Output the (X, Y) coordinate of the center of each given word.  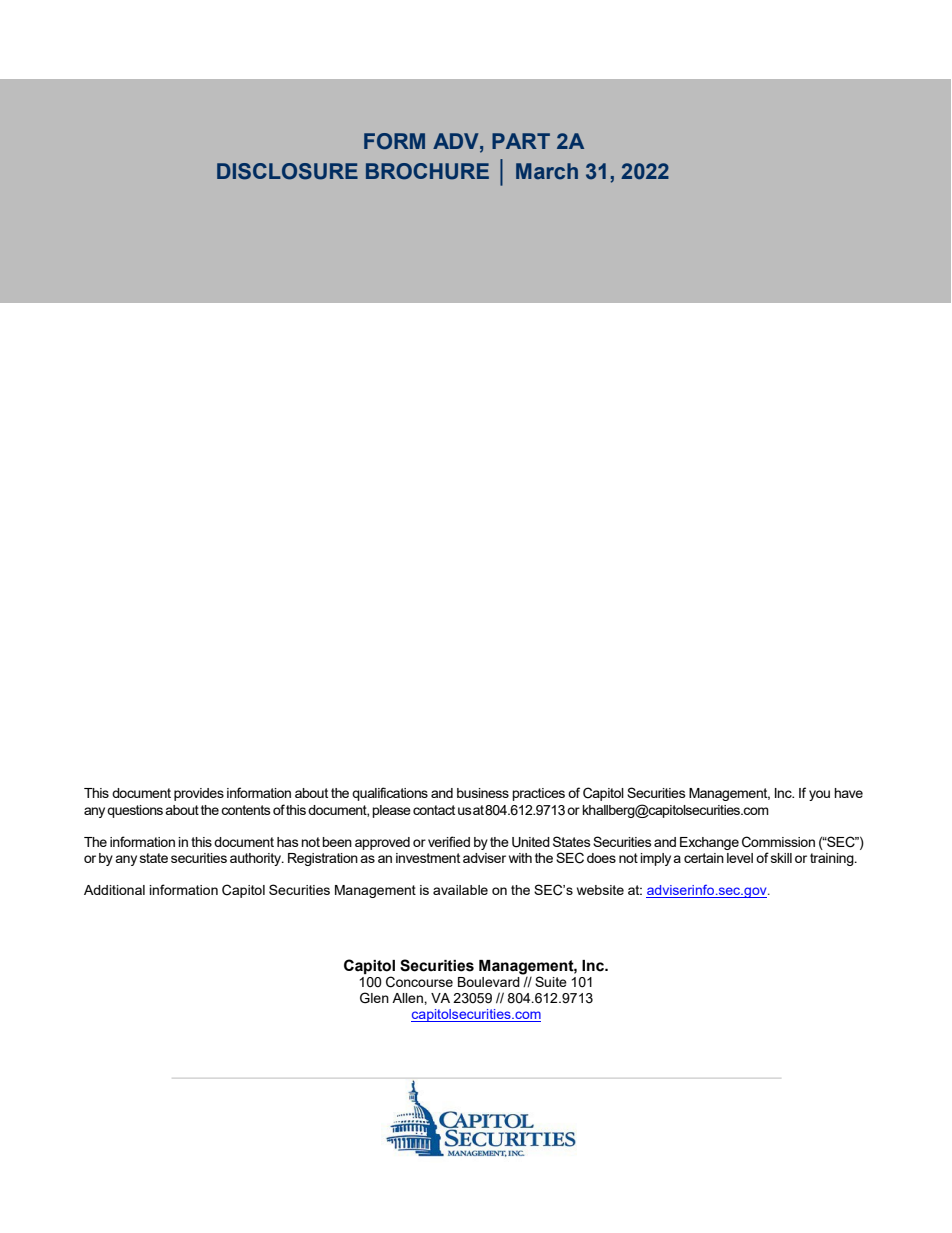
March (547, 171)
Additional (114, 890)
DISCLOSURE (287, 171)
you (819, 795)
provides (199, 794)
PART (521, 141)
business (483, 793)
